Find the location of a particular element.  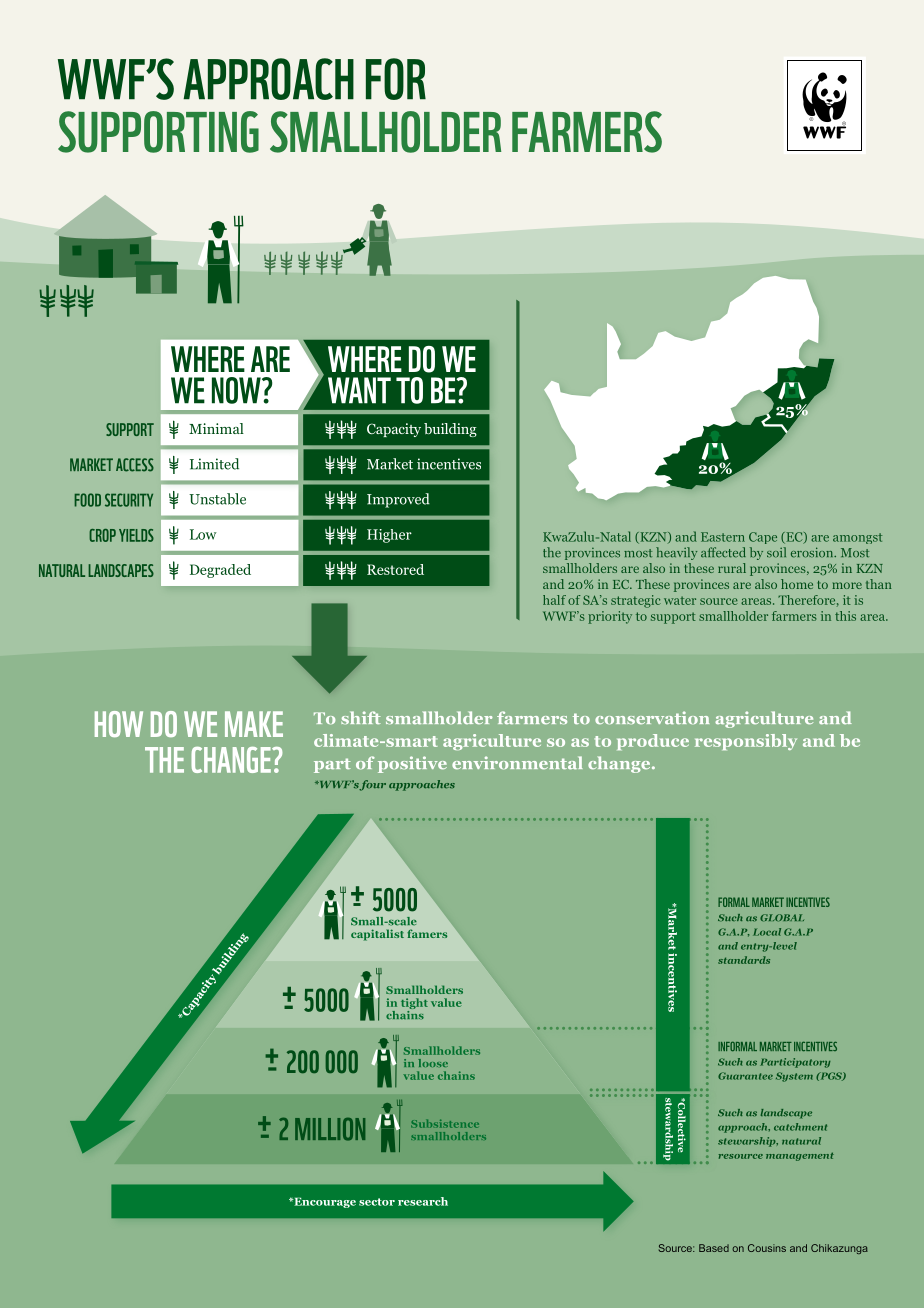

half is located at coordinates (554, 600).
